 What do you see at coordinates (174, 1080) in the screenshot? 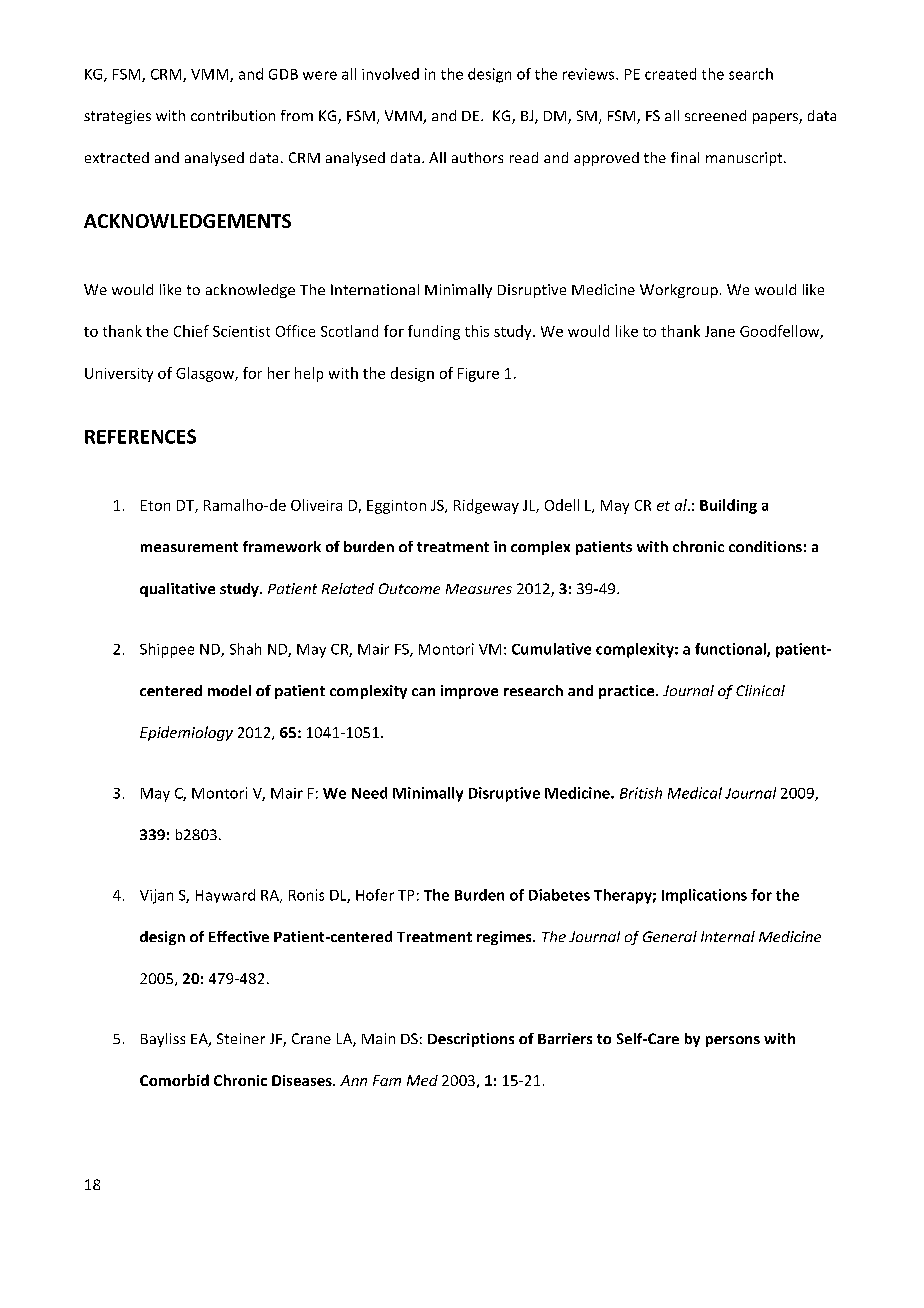
I see `Comorbid` at bounding box center [174, 1080].
